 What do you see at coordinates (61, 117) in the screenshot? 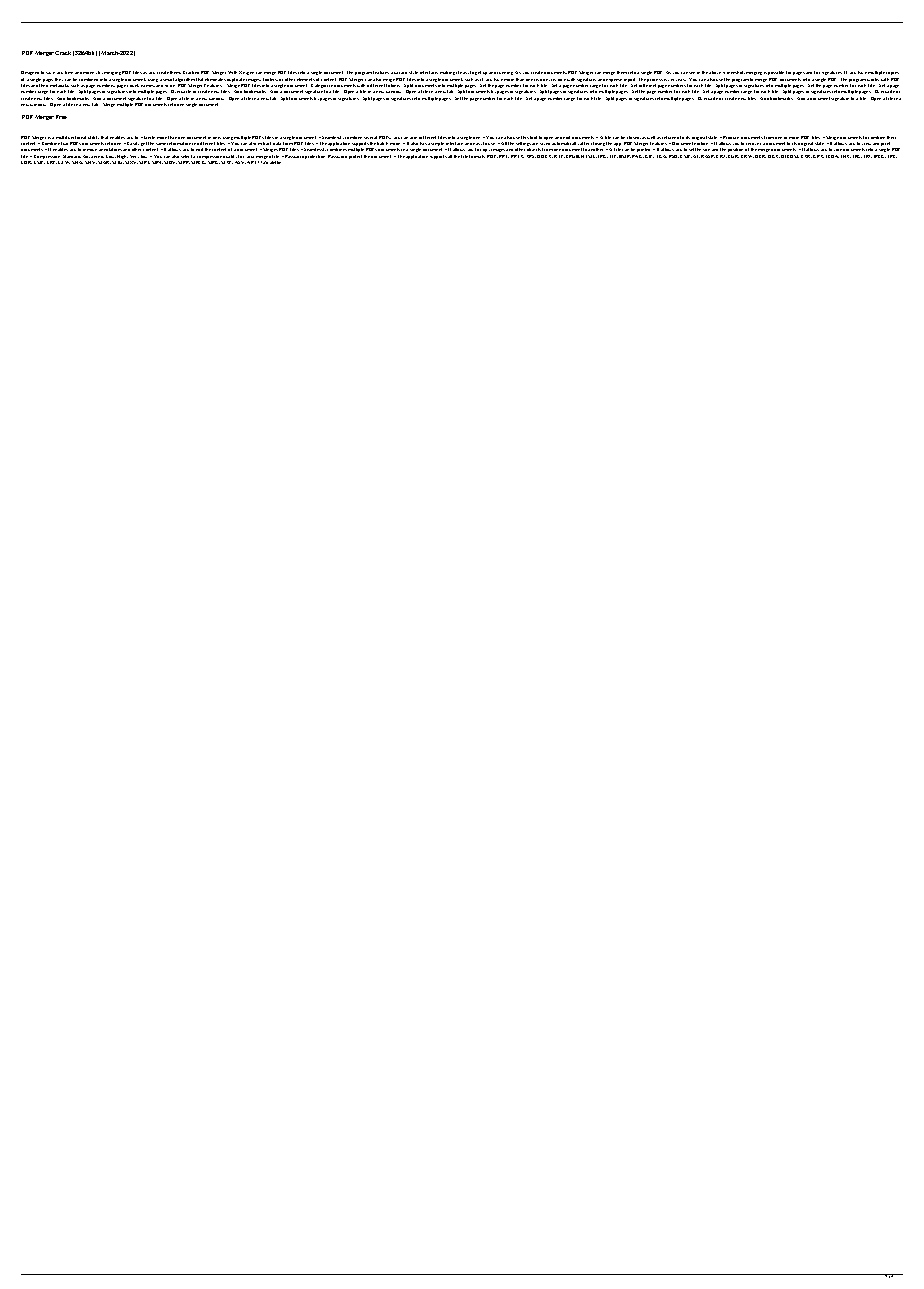
I see `Free` at bounding box center [61, 117].
